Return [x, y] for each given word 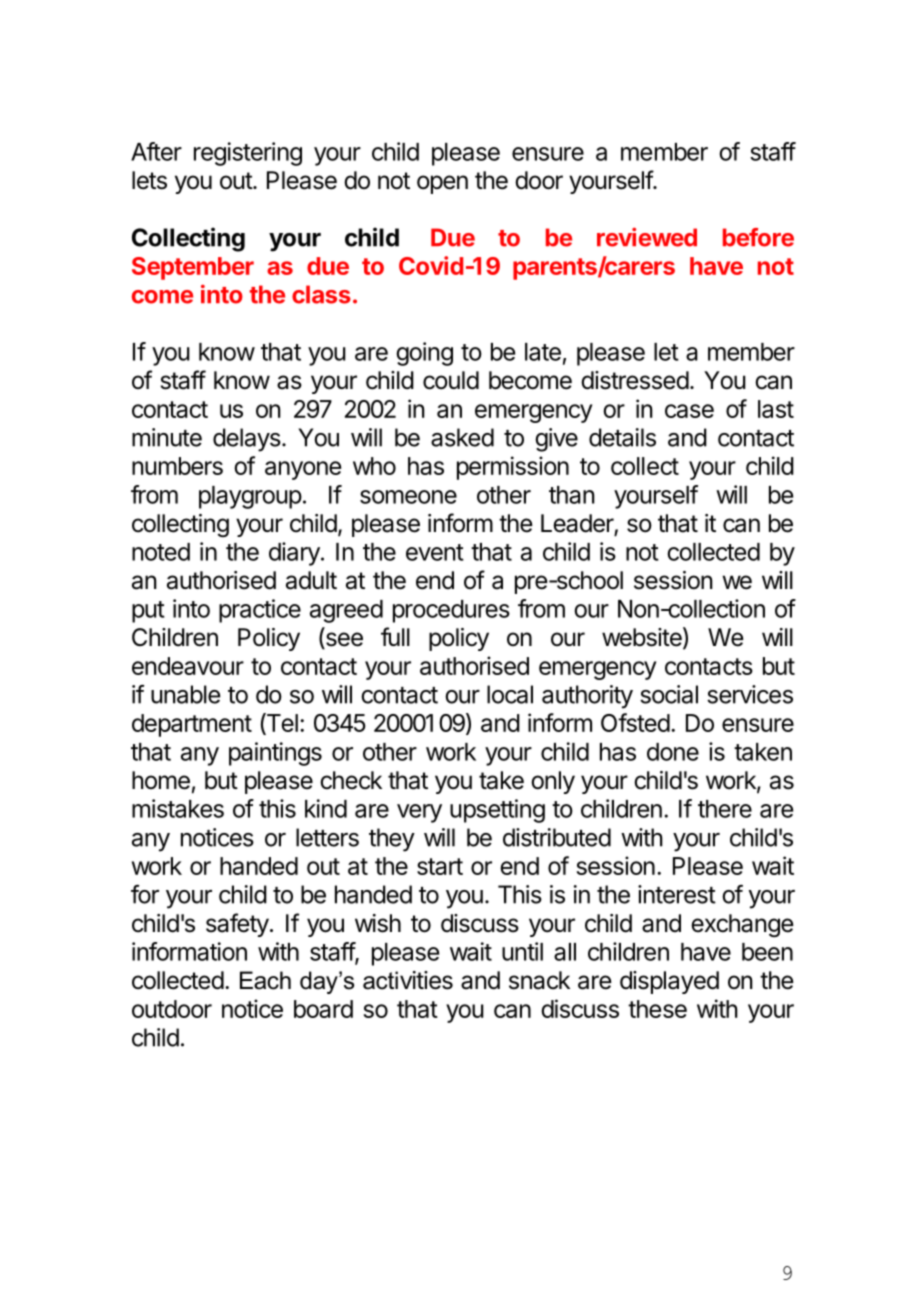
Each [265, 980]
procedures [451, 611]
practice [260, 611]
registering [248, 154]
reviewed [647, 237]
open [442, 184]
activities [408, 980]
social [669, 694]
